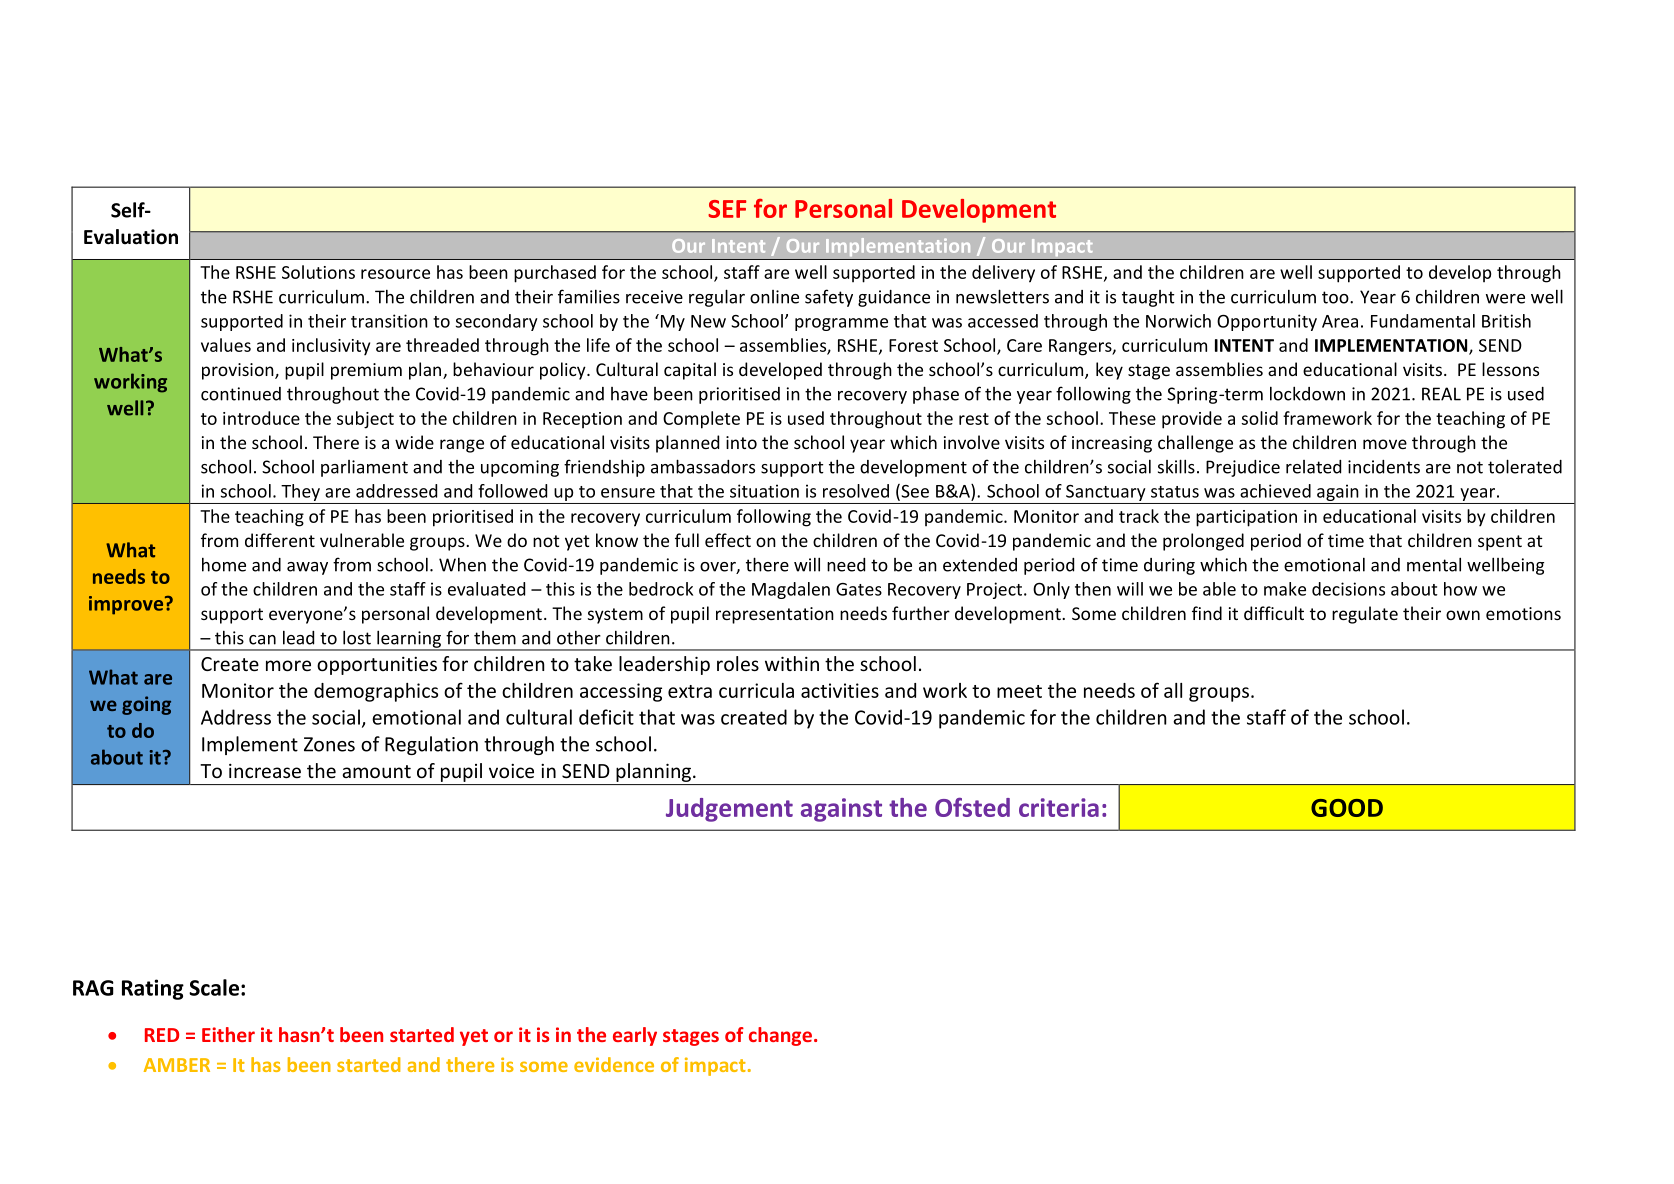 This screenshot has height=1184, width=1674. Describe the element at coordinates (228, 1034) in the screenshot. I see `Either` at that location.
